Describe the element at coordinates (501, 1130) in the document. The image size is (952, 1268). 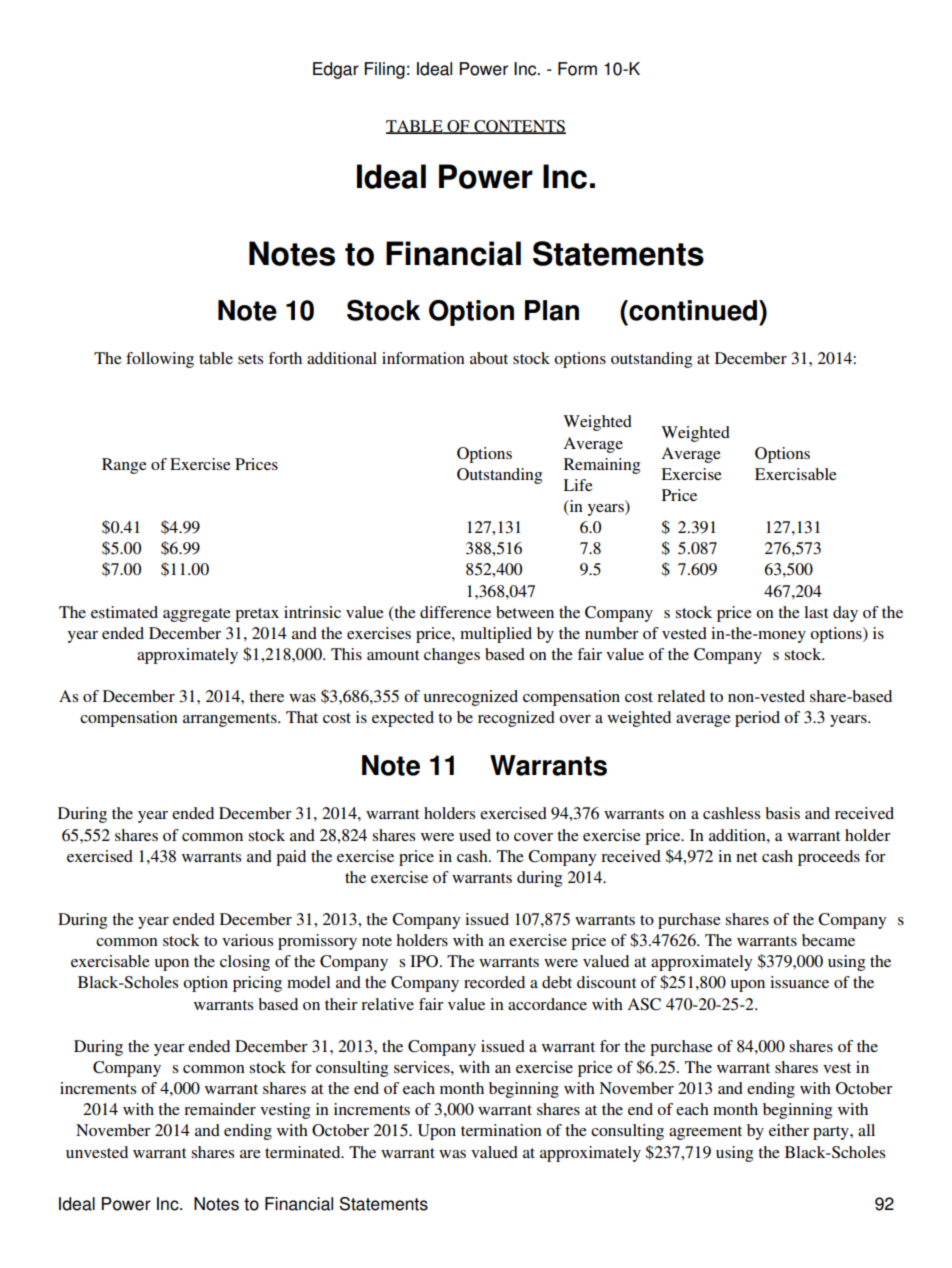
I see `termination` at that location.
